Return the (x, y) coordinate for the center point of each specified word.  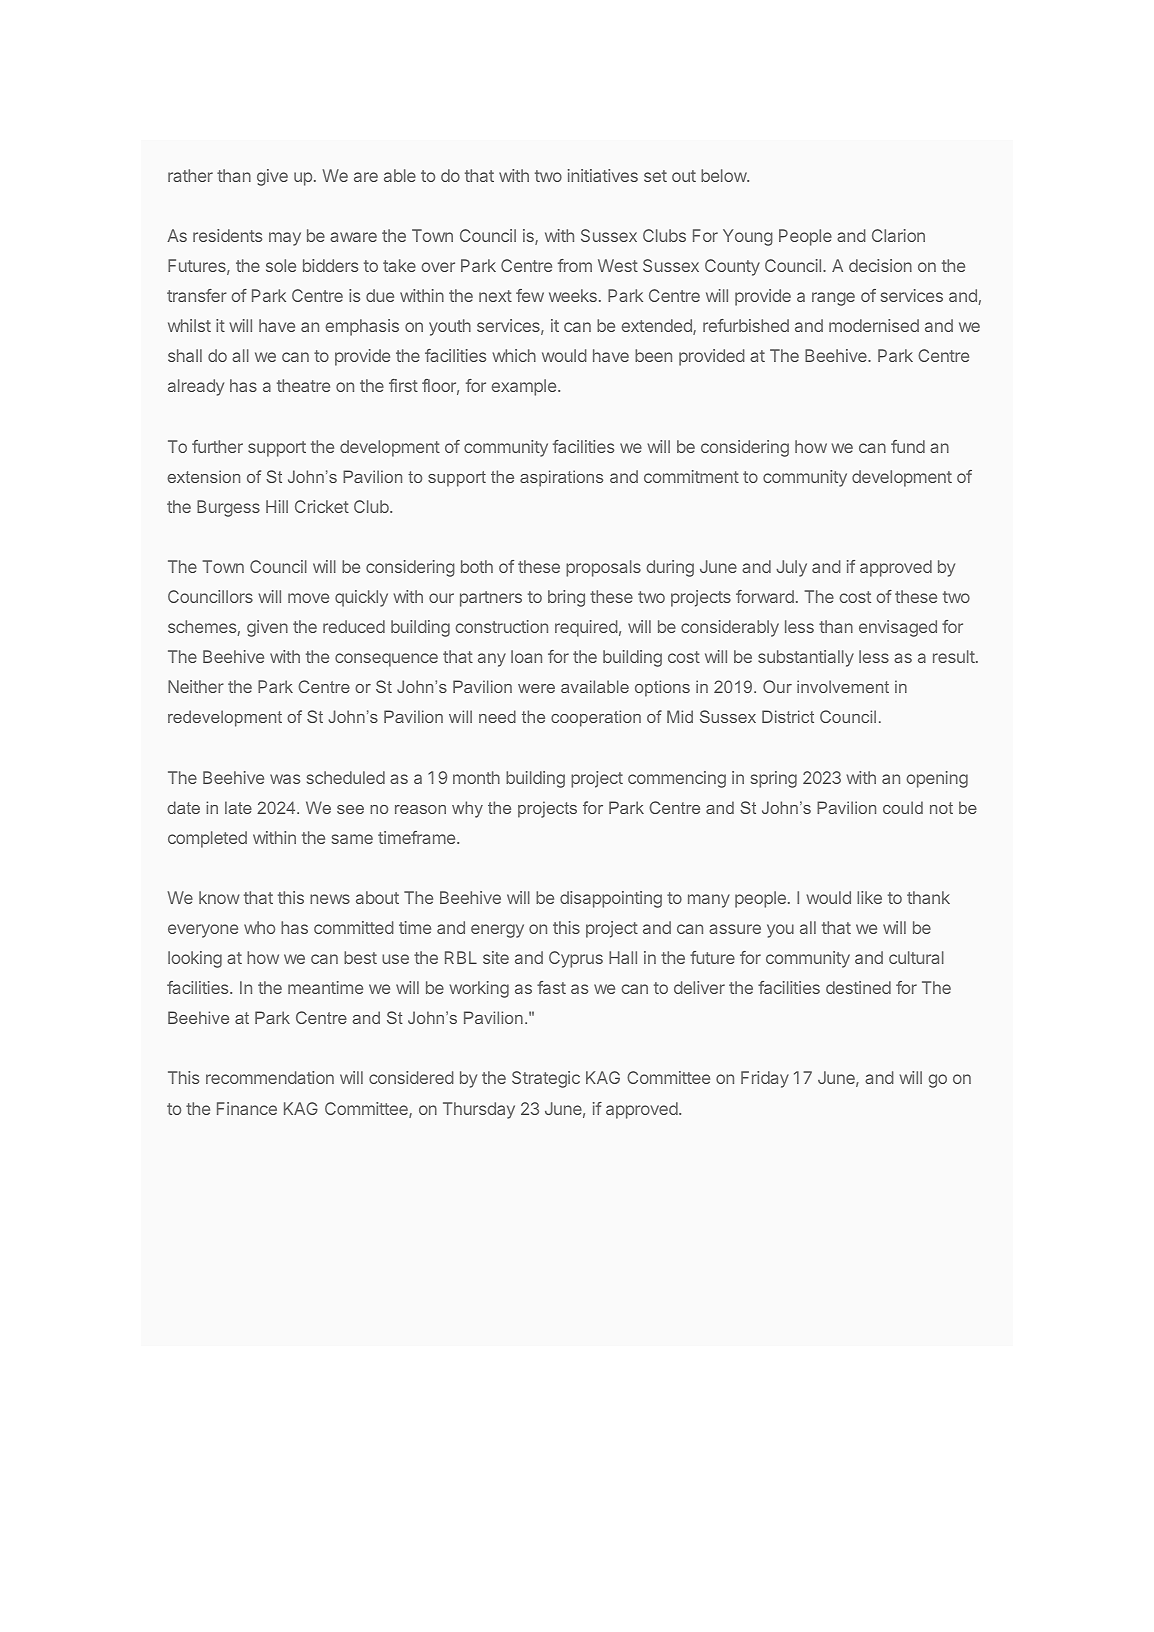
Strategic (546, 1079)
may (285, 239)
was (285, 779)
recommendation (270, 1077)
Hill (277, 506)
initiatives (603, 175)
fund (908, 446)
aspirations (561, 478)
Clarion (898, 235)
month (476, 777)
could (903, 807)
